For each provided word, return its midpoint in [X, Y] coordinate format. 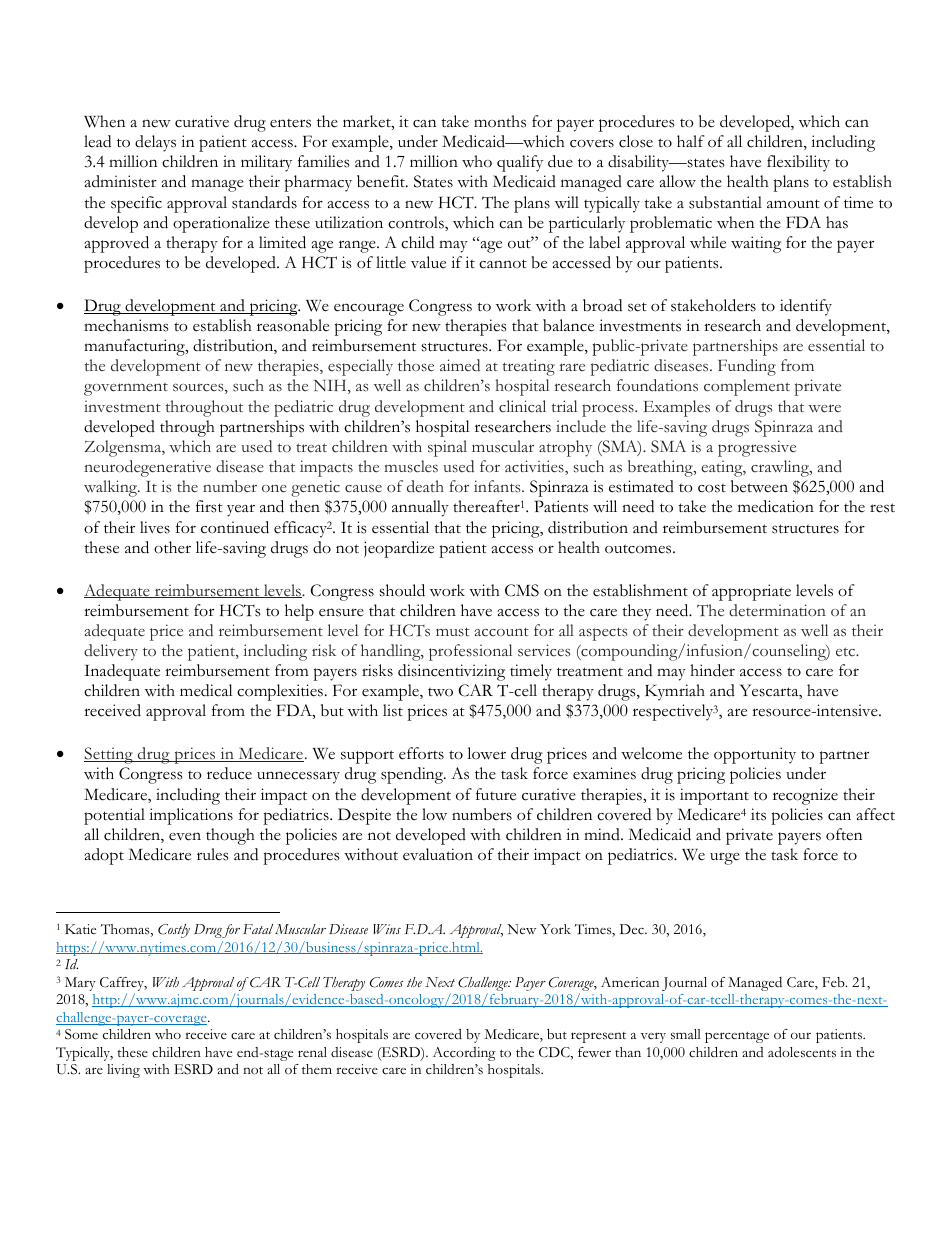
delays [155, 143]
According [464, 1054]
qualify [520, 163]
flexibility [798, 163]
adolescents [802, 1052]
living [123, 1071]
